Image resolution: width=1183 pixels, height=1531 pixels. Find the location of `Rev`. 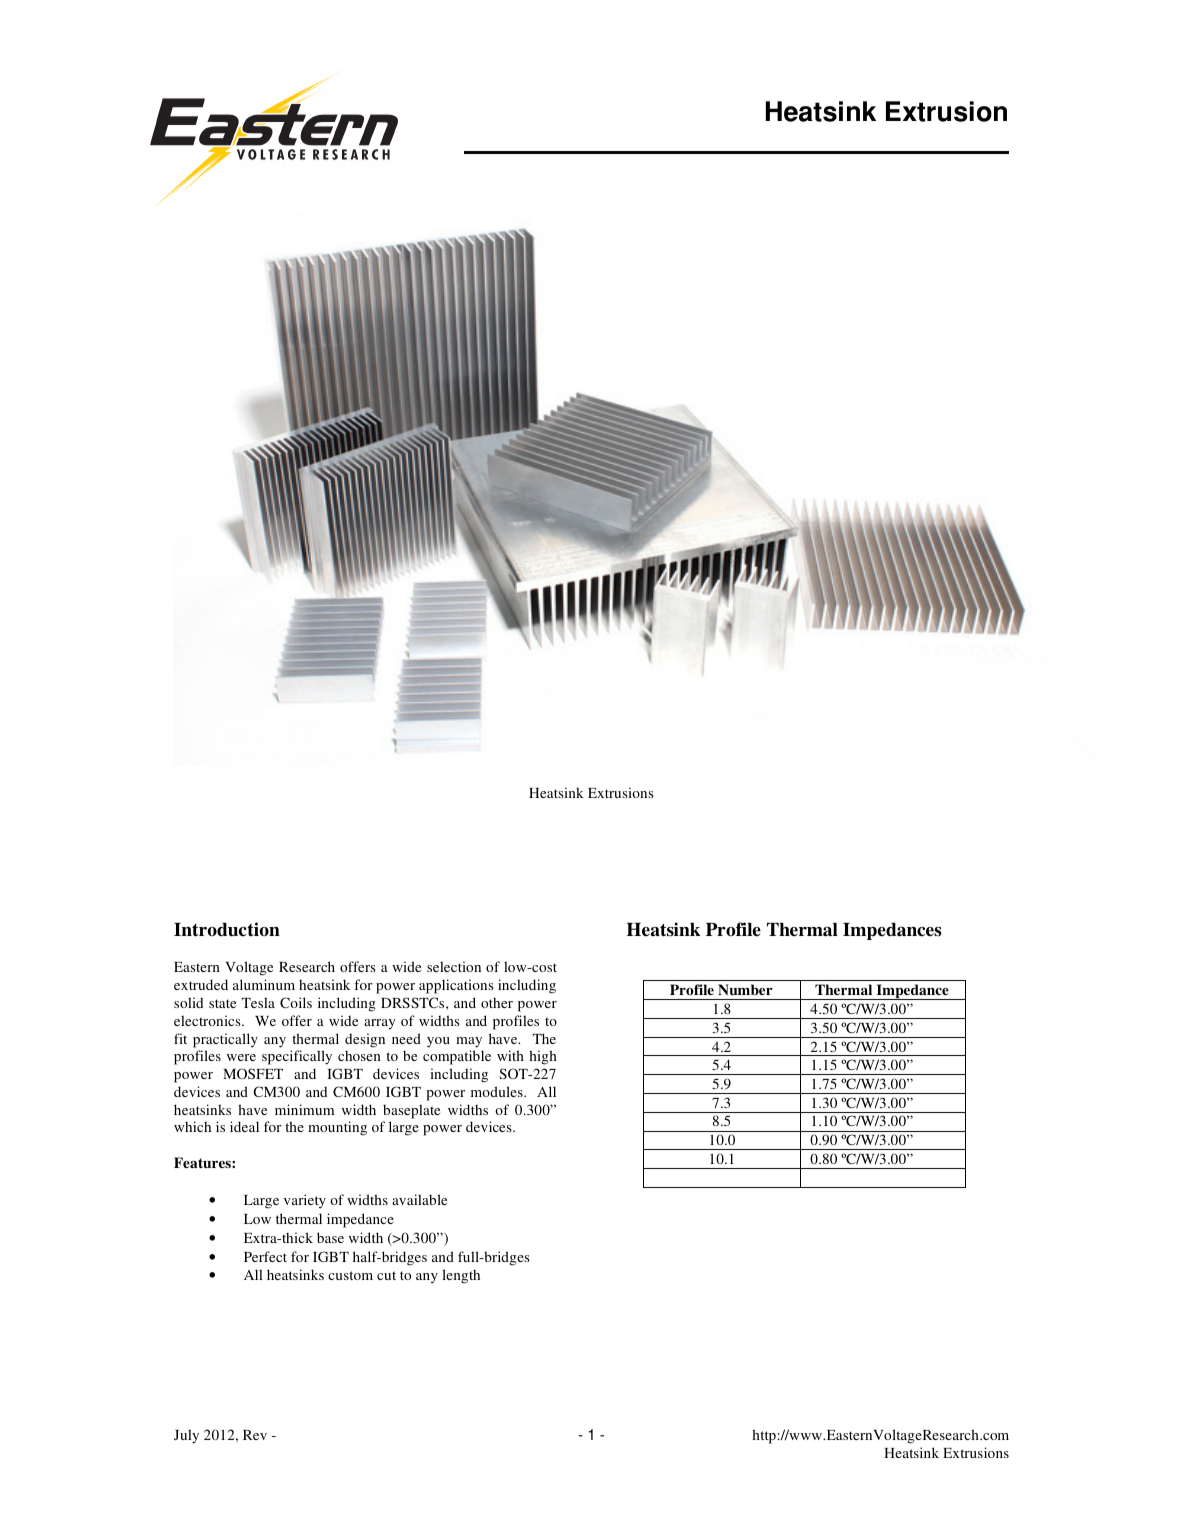

Rev is located at coordinates (255, 1435).
